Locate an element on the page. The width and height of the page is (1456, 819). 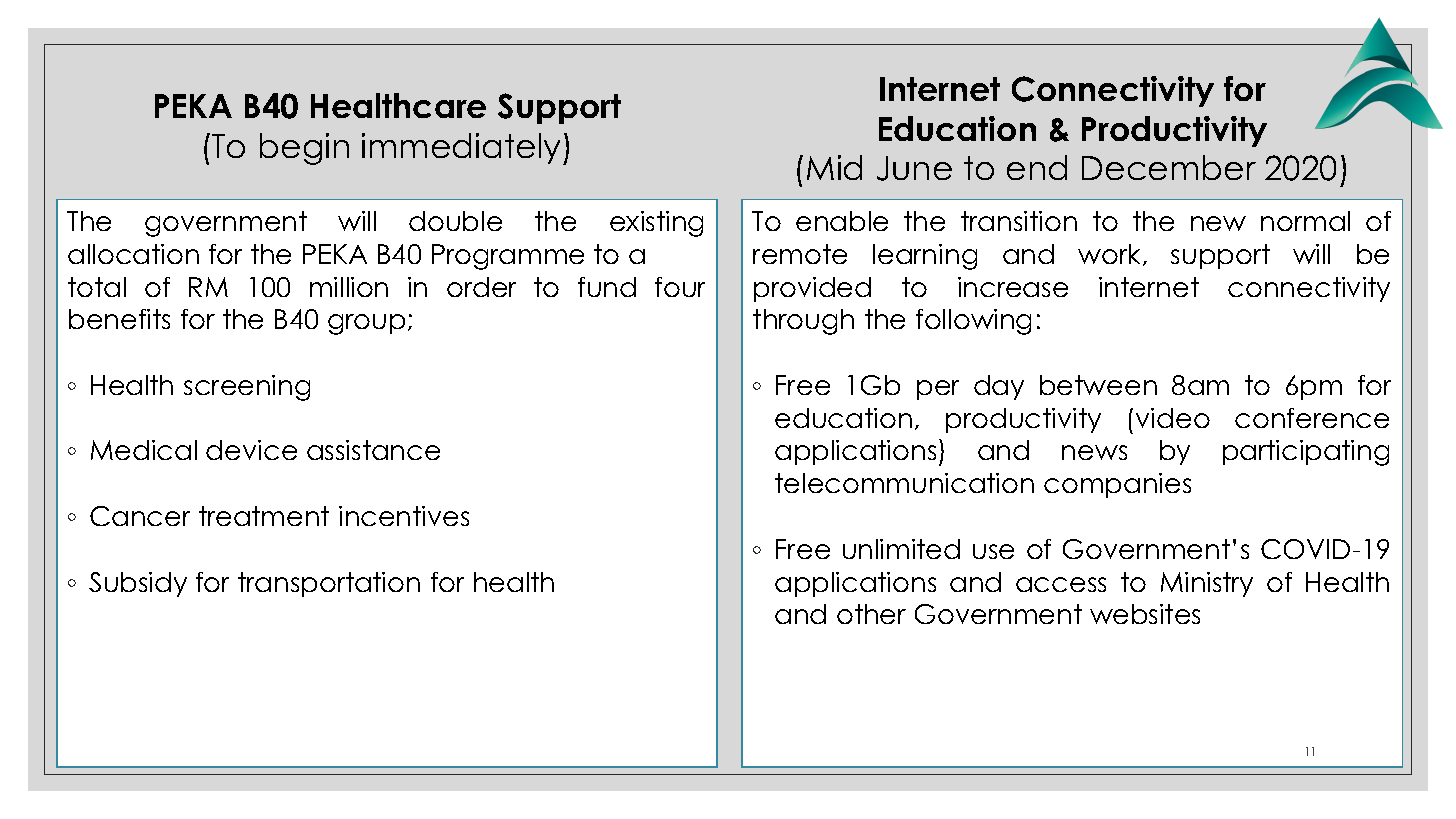
between is located at coordinates (1098, 385).
